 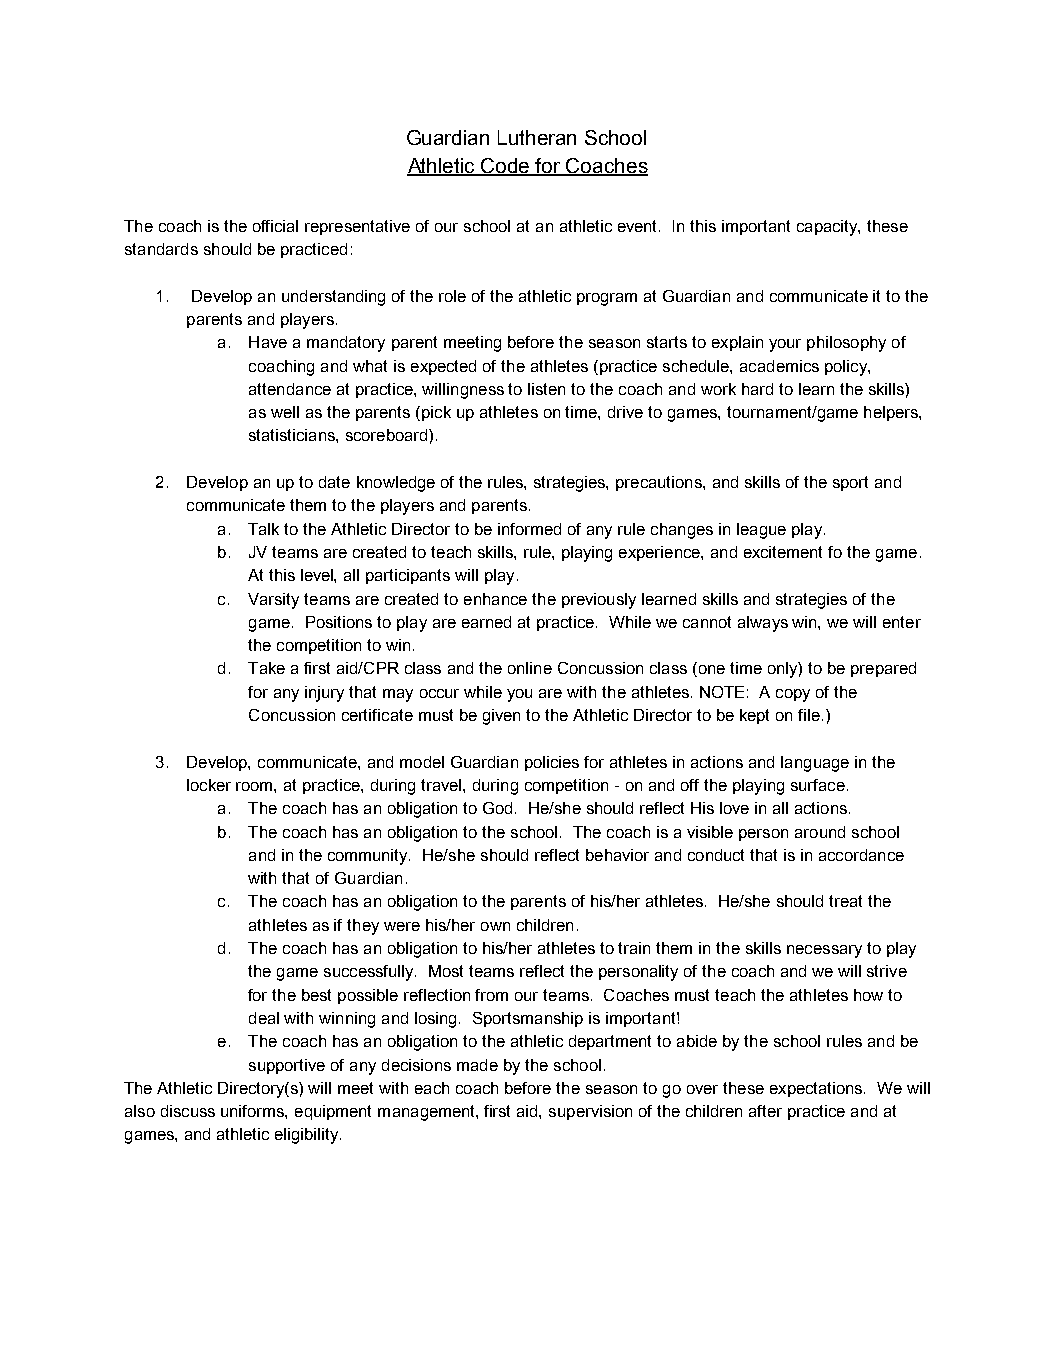 I want to click on discuss, so click(x=188, y=1111).
